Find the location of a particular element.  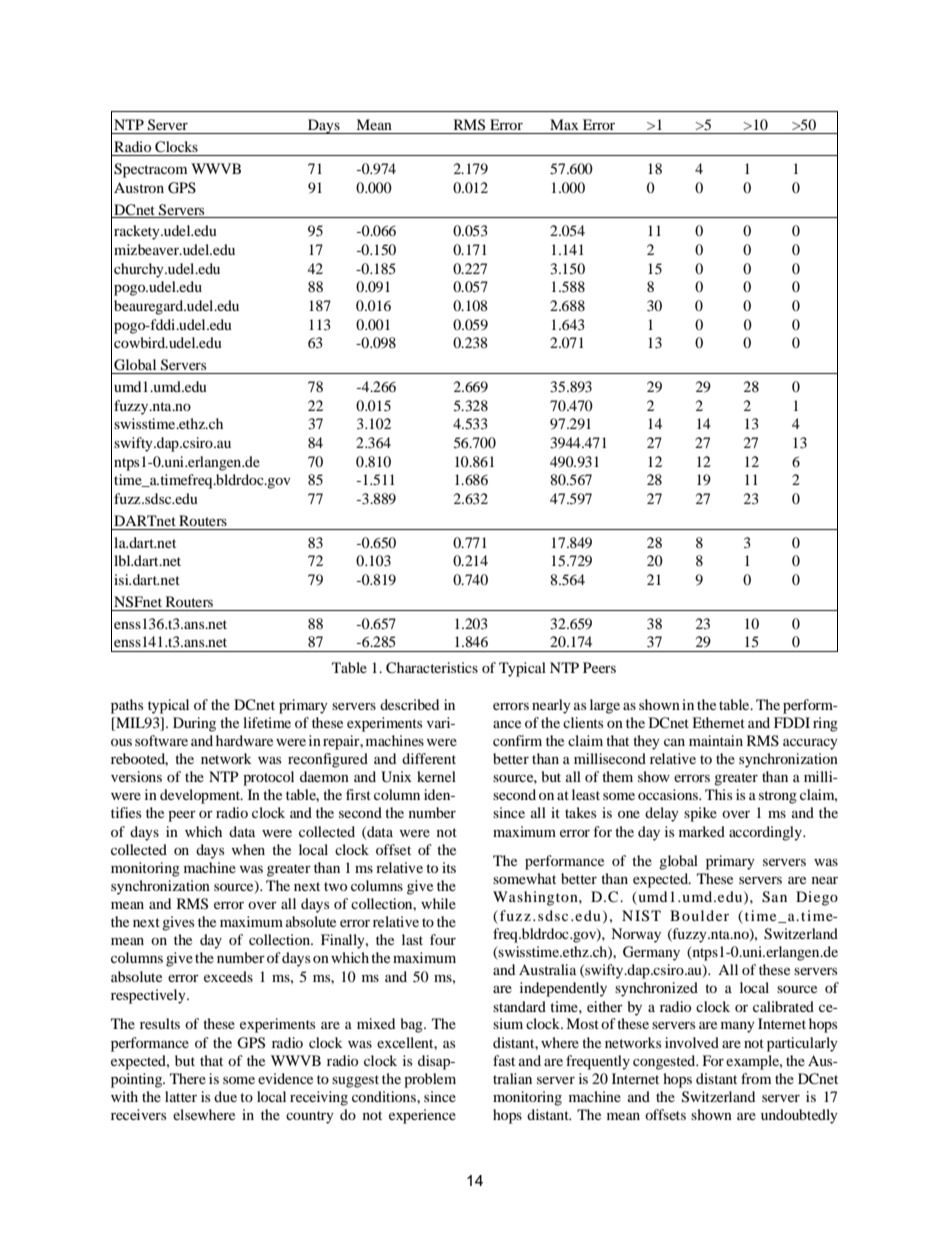

Characteristics is located at coordinates (432, 668).
